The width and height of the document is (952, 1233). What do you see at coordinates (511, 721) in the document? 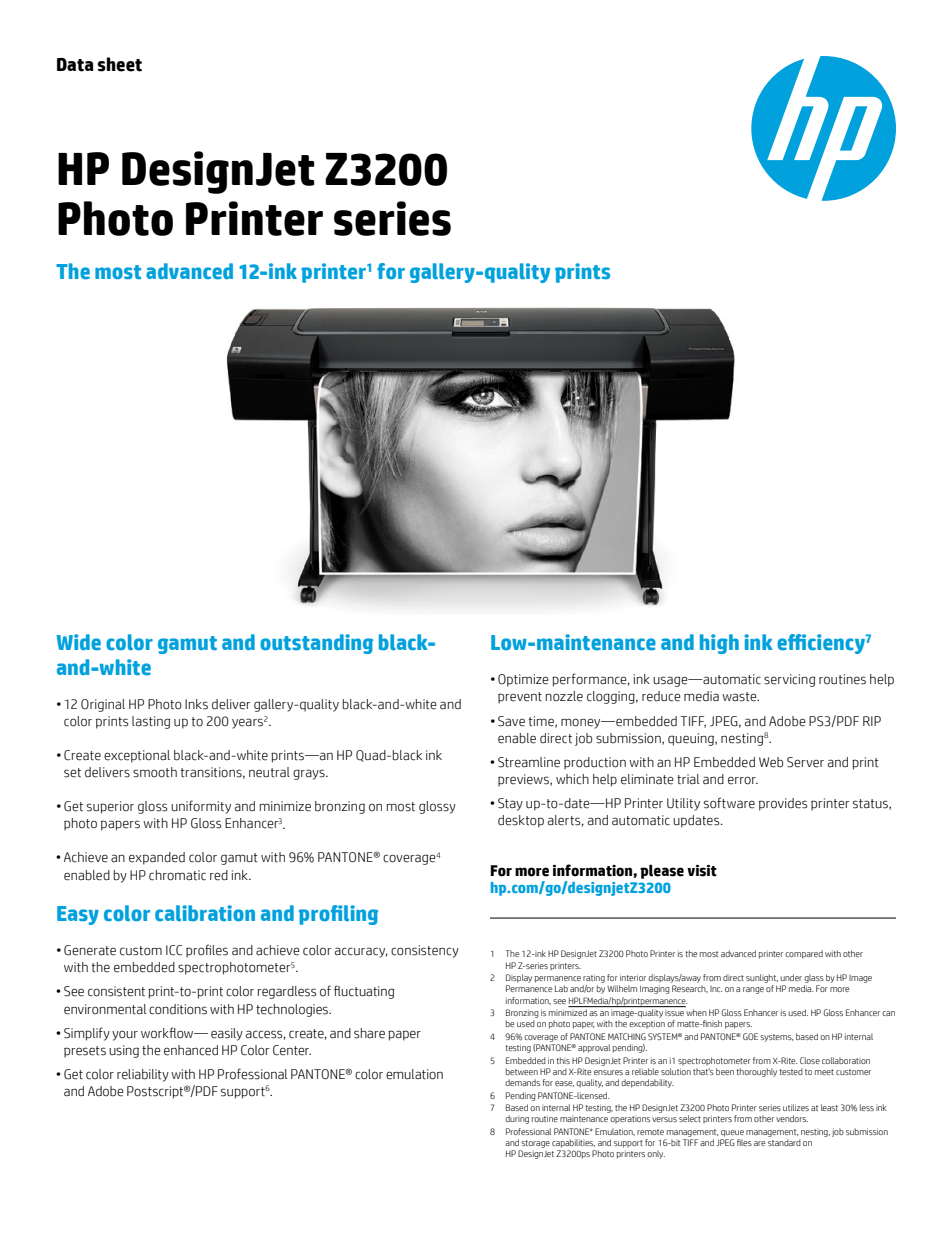
I see `Save` at bounding box center [511, 721].
